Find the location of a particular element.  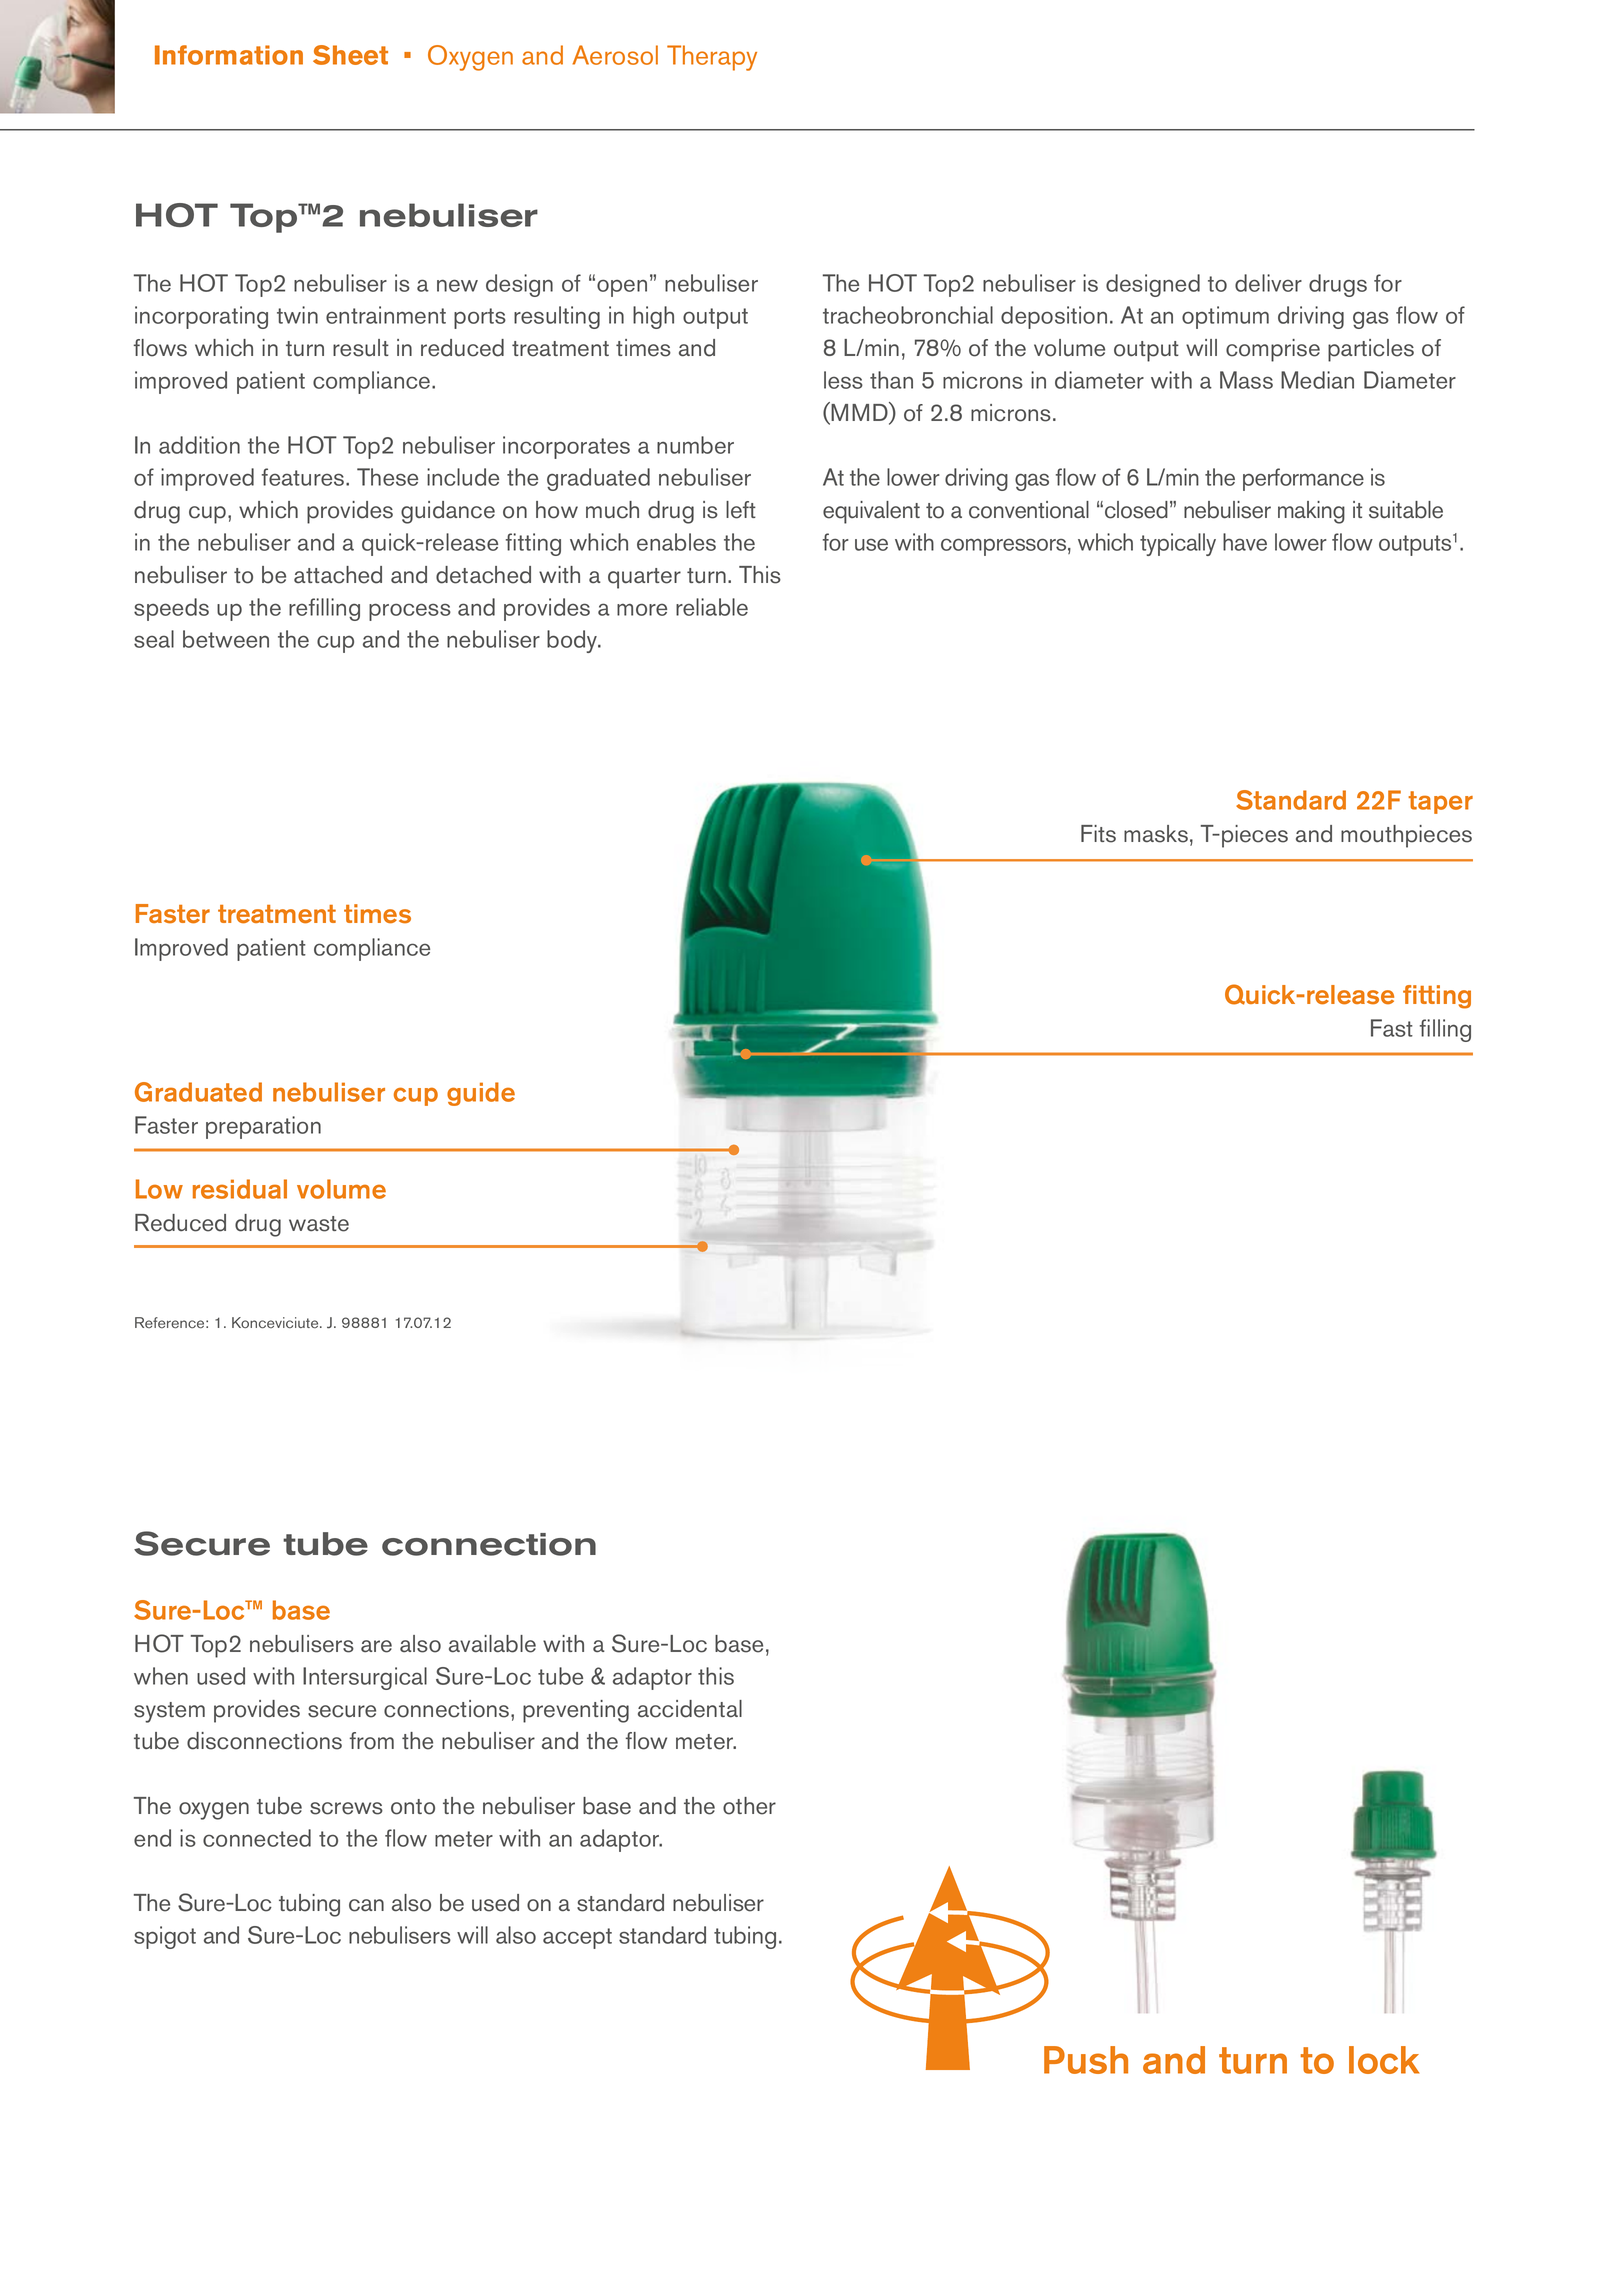

waste is located at coordinates (319, 1224).
